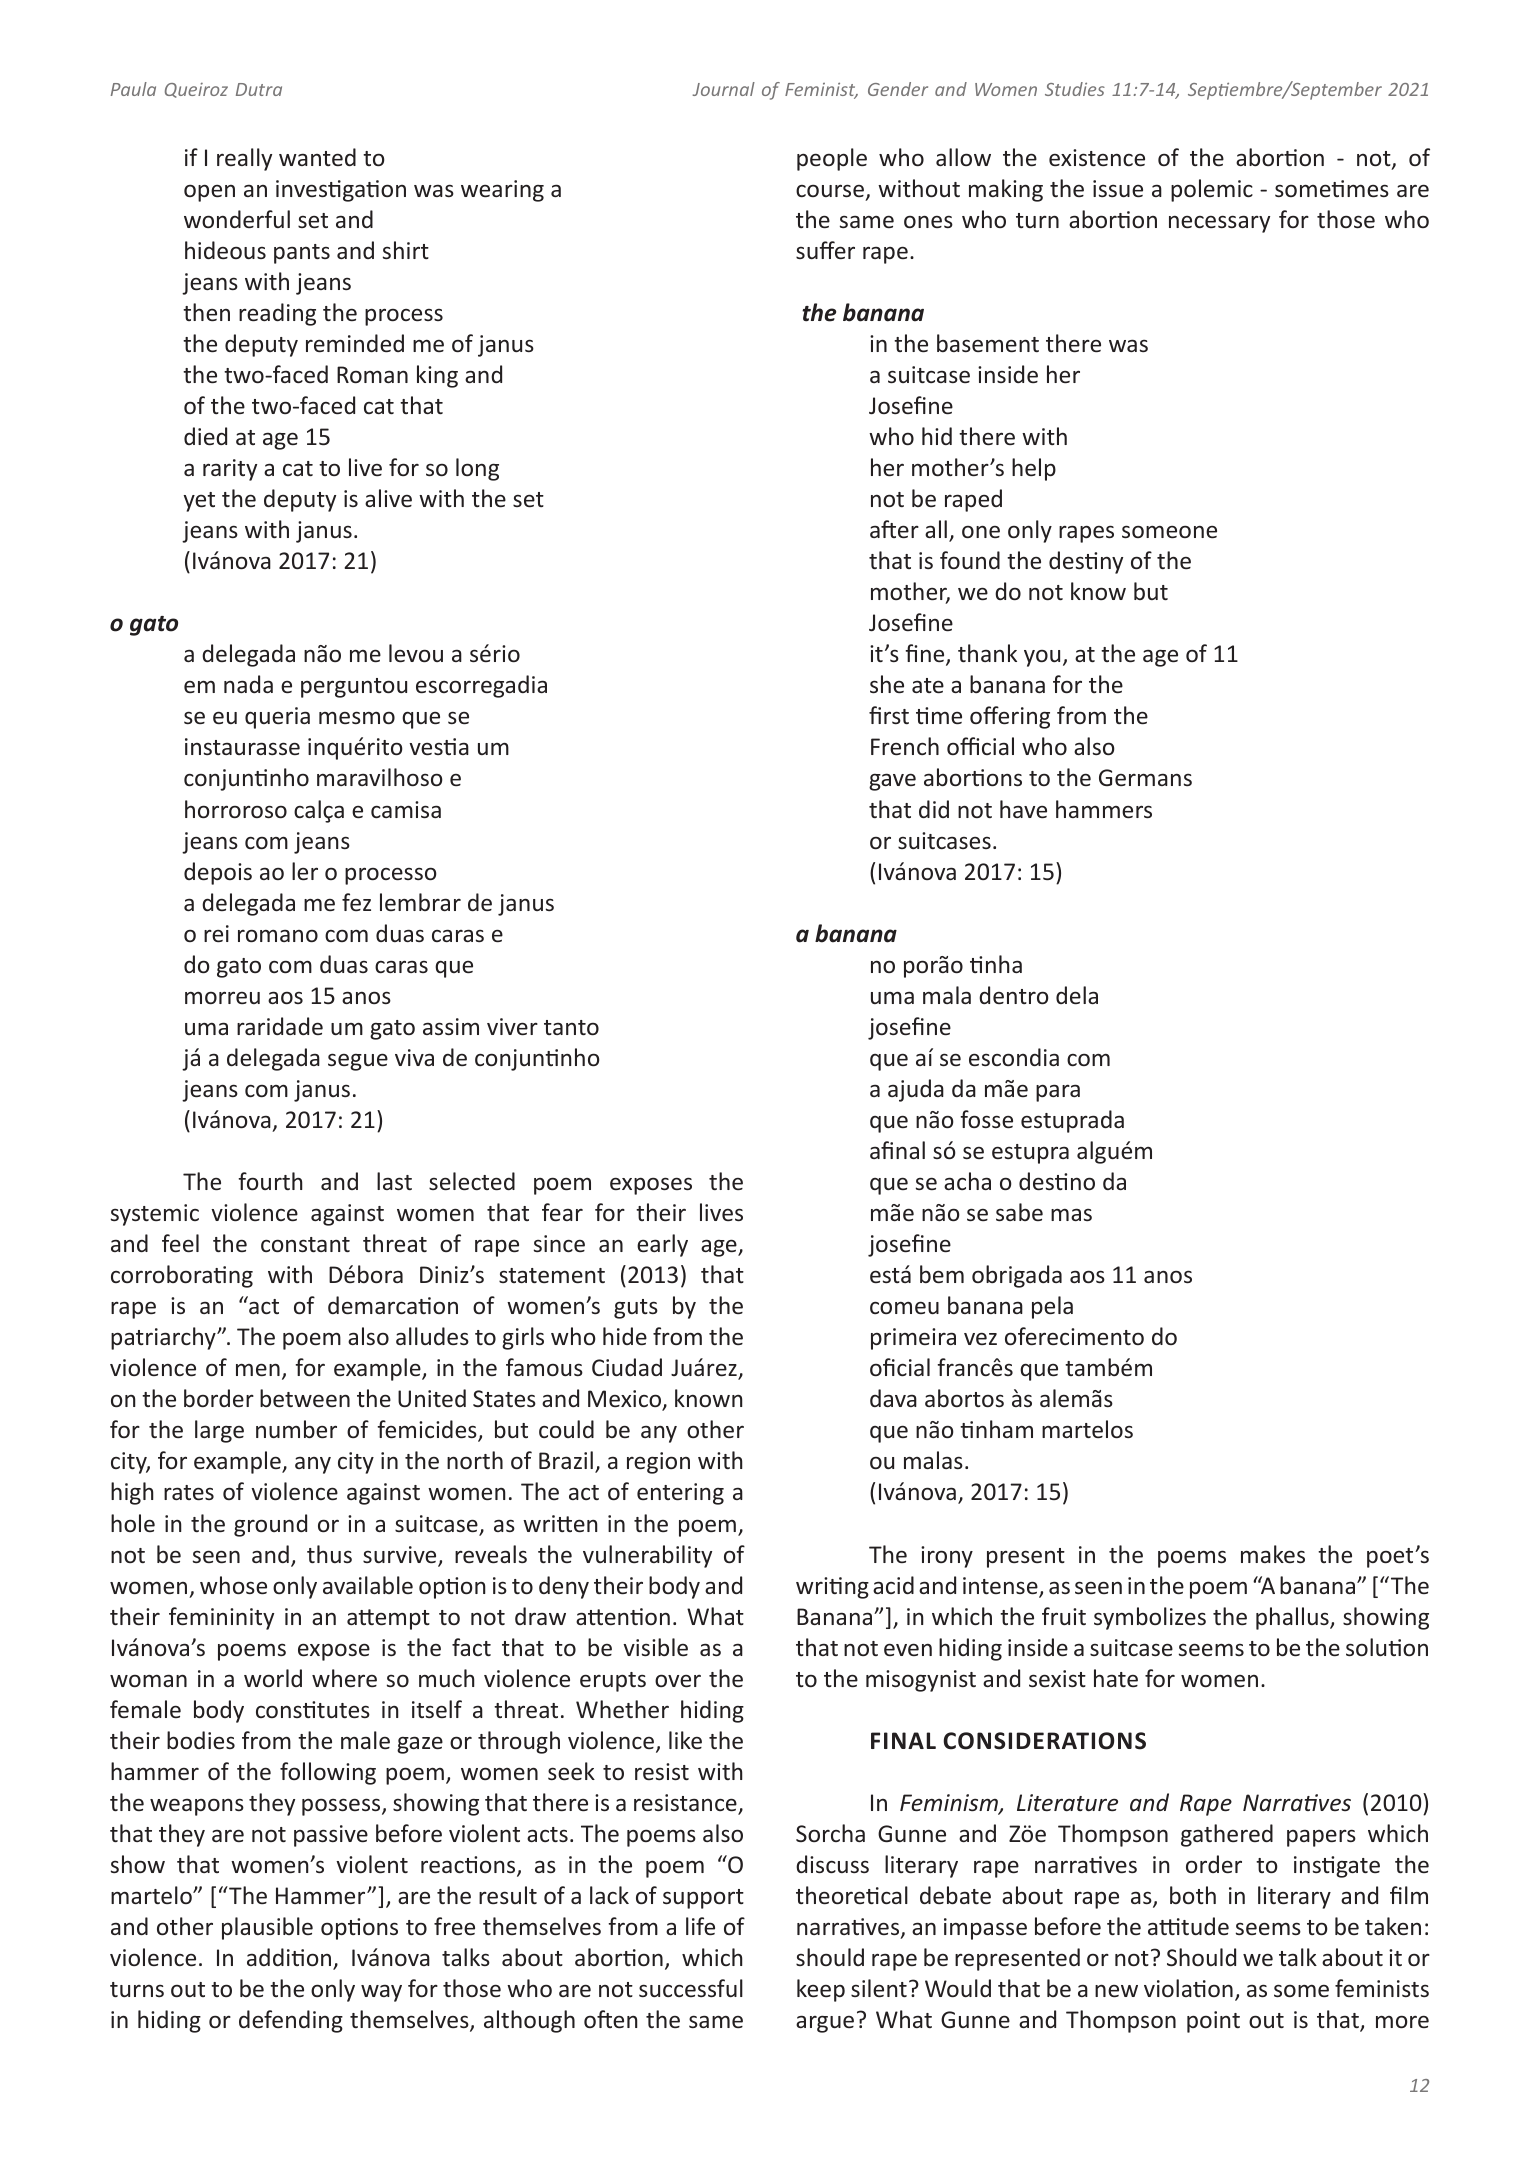 The width and height of the page is (1540, 2178). I want to click on Germans, so click(1145, 777).
